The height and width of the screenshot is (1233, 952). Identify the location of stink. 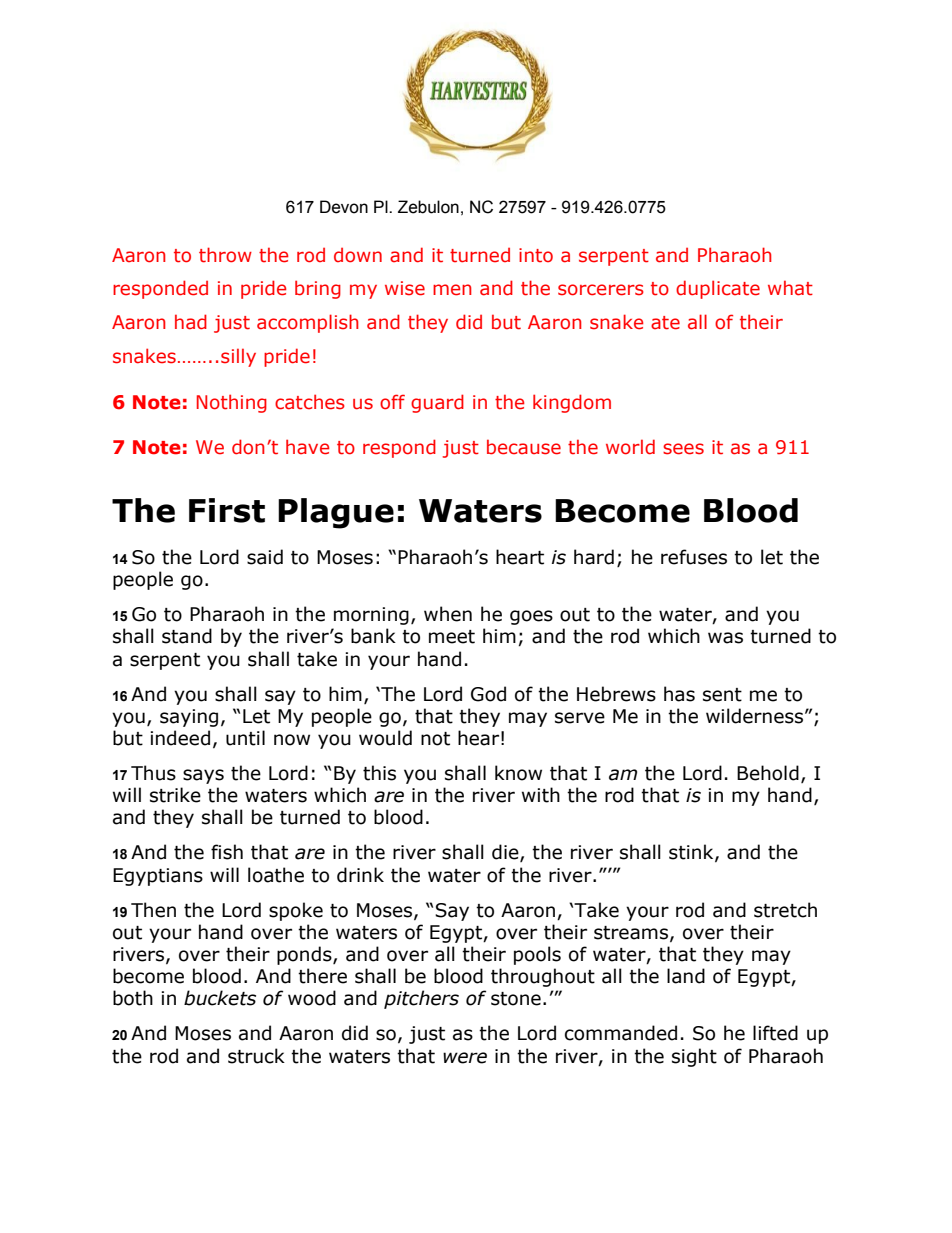
(692, 853).
